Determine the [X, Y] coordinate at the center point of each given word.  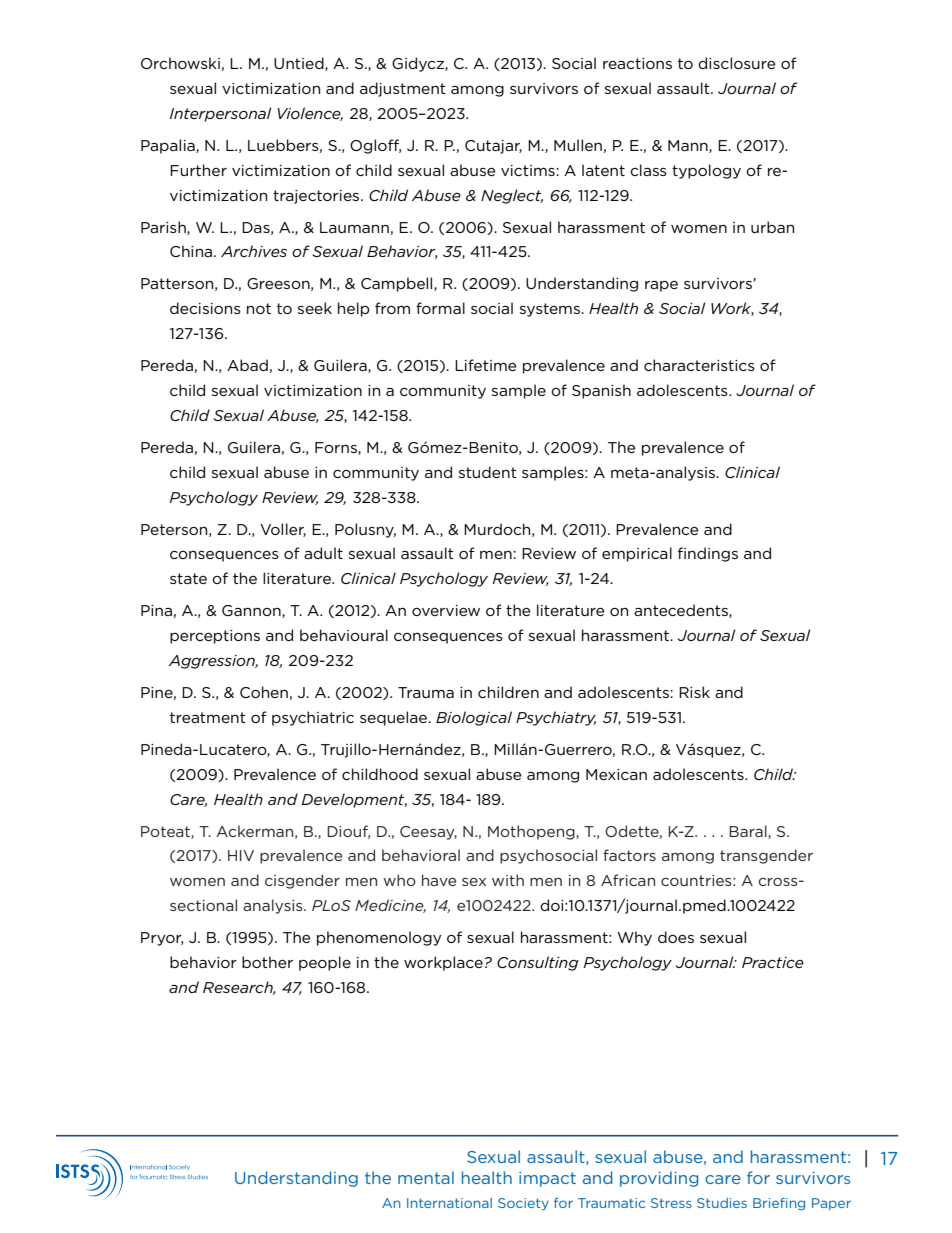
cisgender [302, 881]
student [488, 472]
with [508, 880]
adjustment [403, 89]
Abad [247, 365]
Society [523, 1204]
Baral [749, 832]
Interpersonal [220, 114]
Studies [722, 1203]
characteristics [699, 365]
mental [426, 1177]
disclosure [737, 63]
